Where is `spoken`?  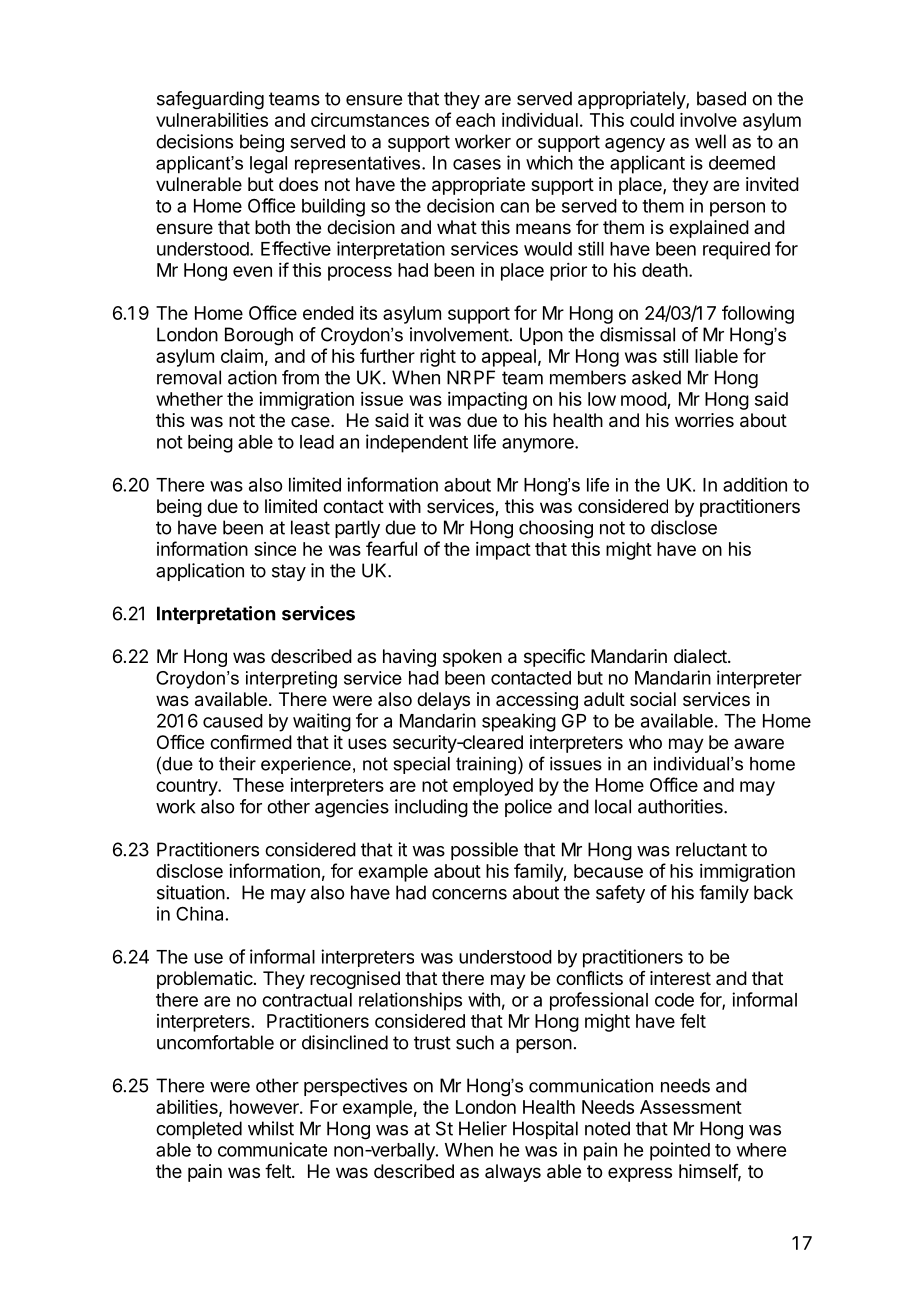 spoken is located at coordinates (472, 658).
